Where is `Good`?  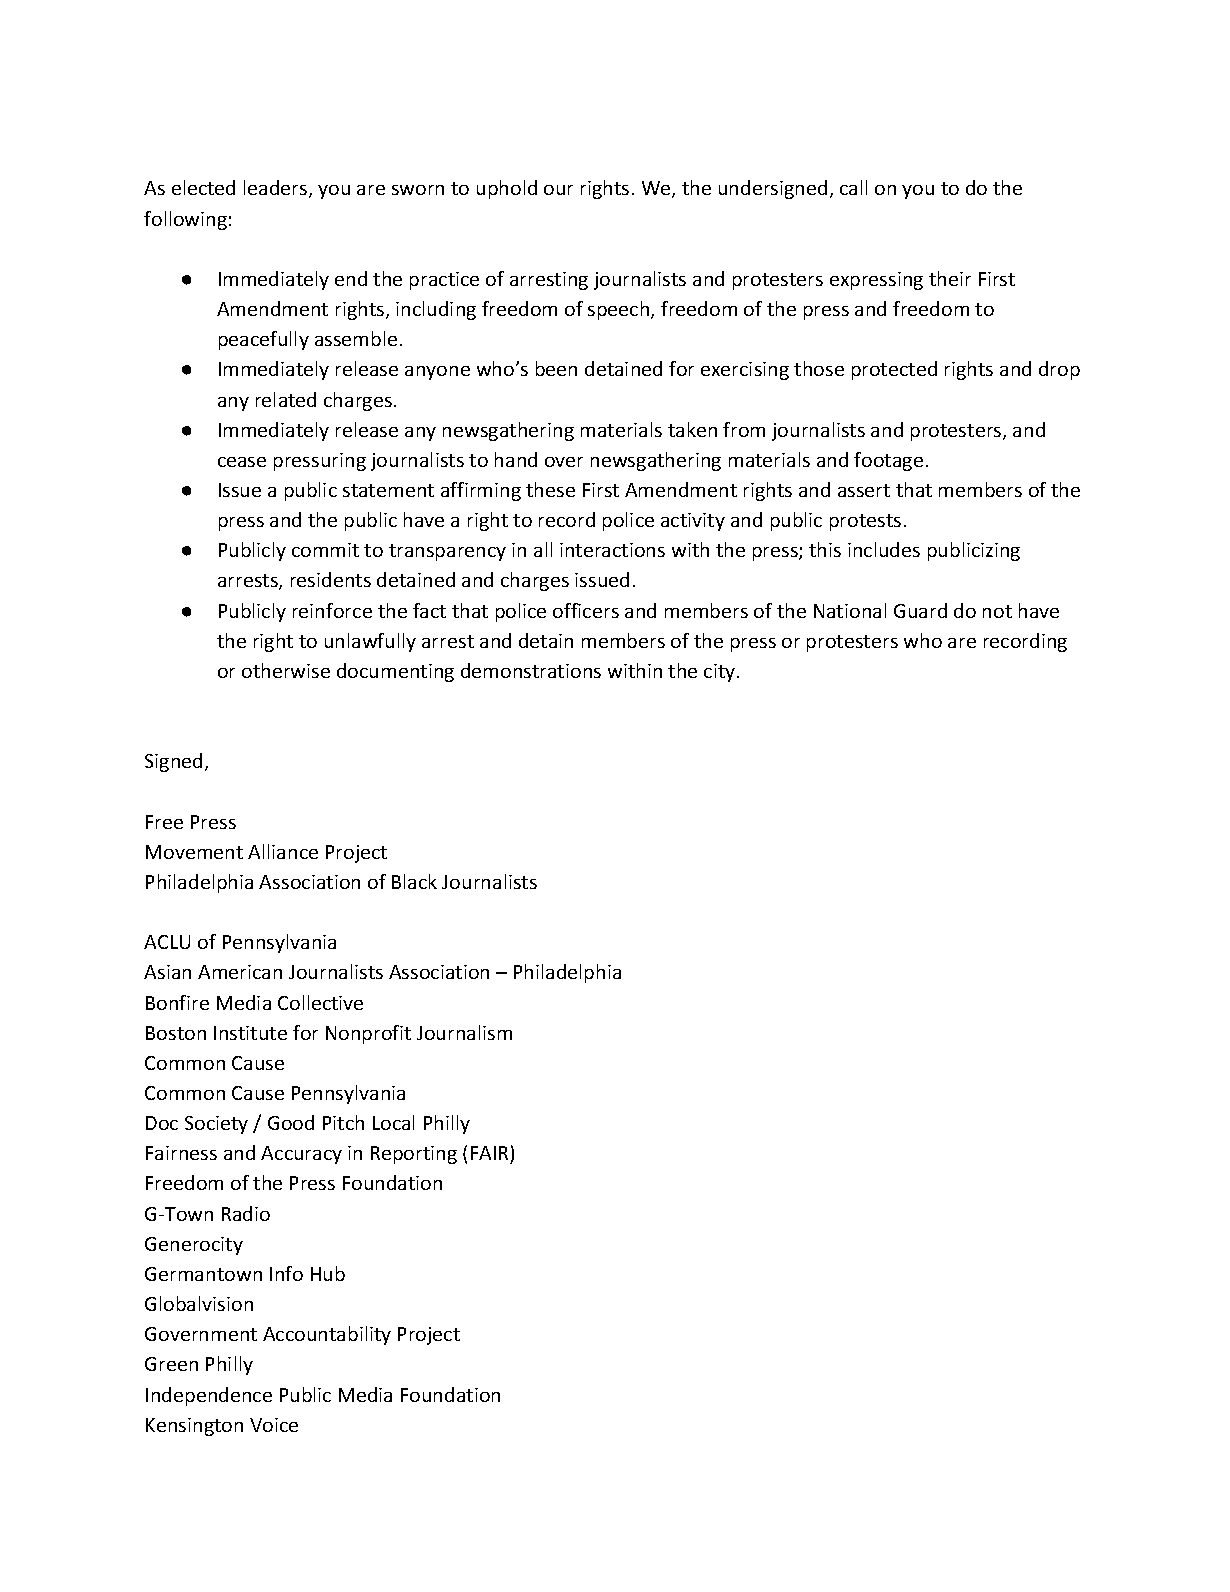
Good is located at coordinates (291, 1122).
